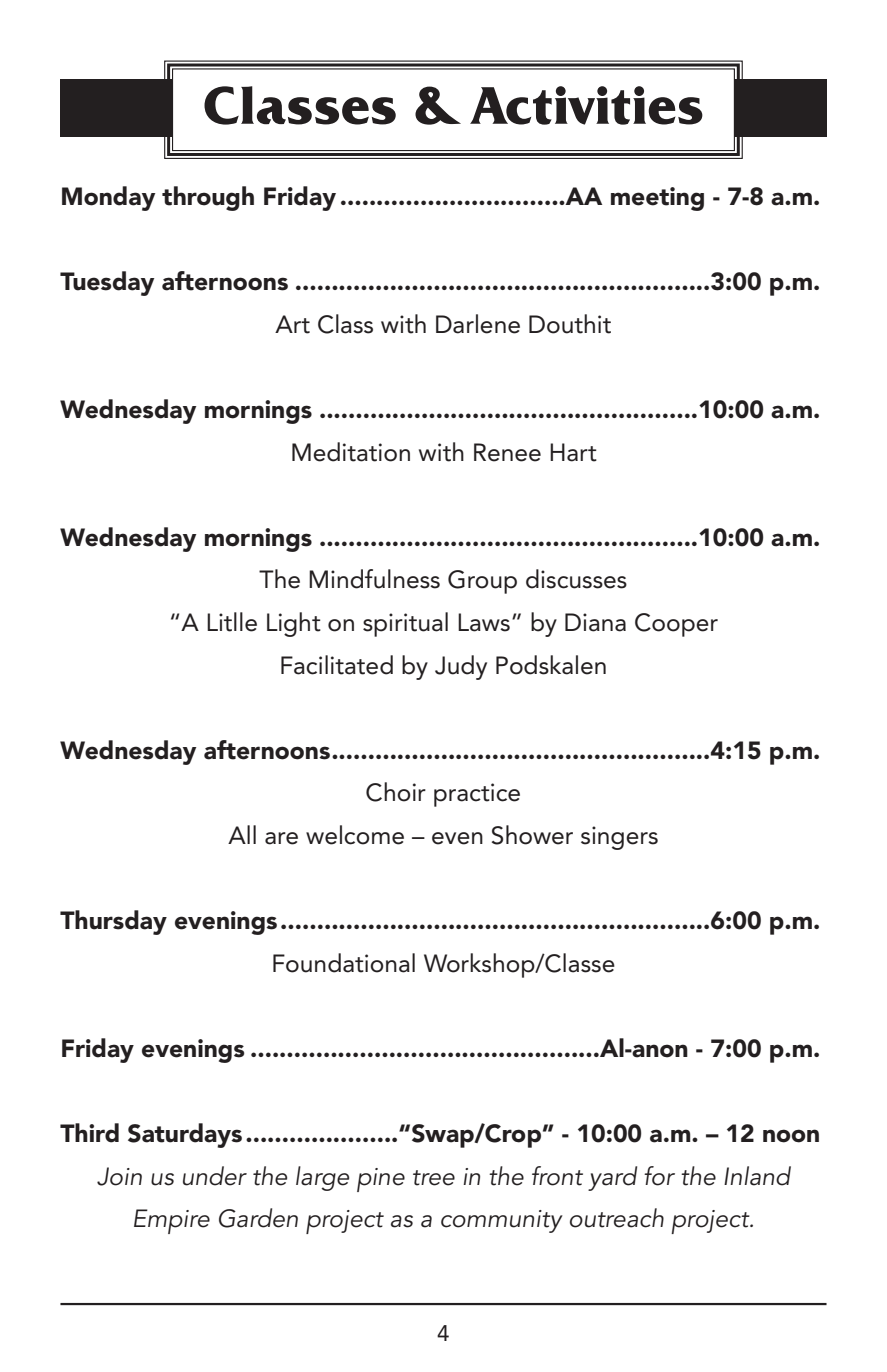 The image size is (887, 1372). What do you see at coordinates (657, 199) in the page?
I see `meeting` at bounding box center [657, 199].
